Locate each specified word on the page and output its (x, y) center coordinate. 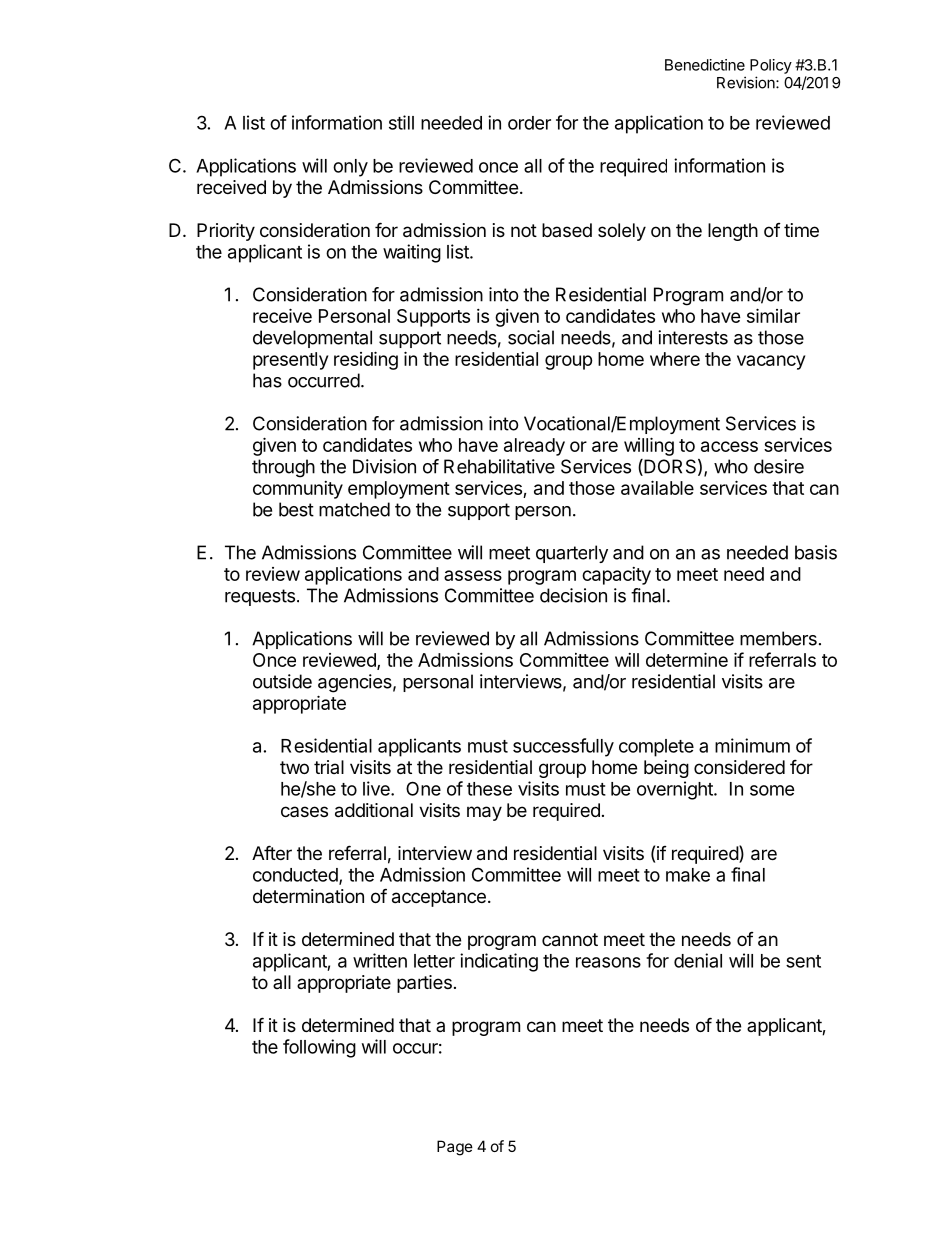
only (350, 168)
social (531, 337)
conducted (296, 876)
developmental (312, 339)
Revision (747, 82)
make (688, 875)
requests (260, 597)
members (778, 638)
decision (573, 595)
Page (455, 1148)
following (319, 1048)
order (529, 123)
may (484, 813)
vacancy (771, 362)
